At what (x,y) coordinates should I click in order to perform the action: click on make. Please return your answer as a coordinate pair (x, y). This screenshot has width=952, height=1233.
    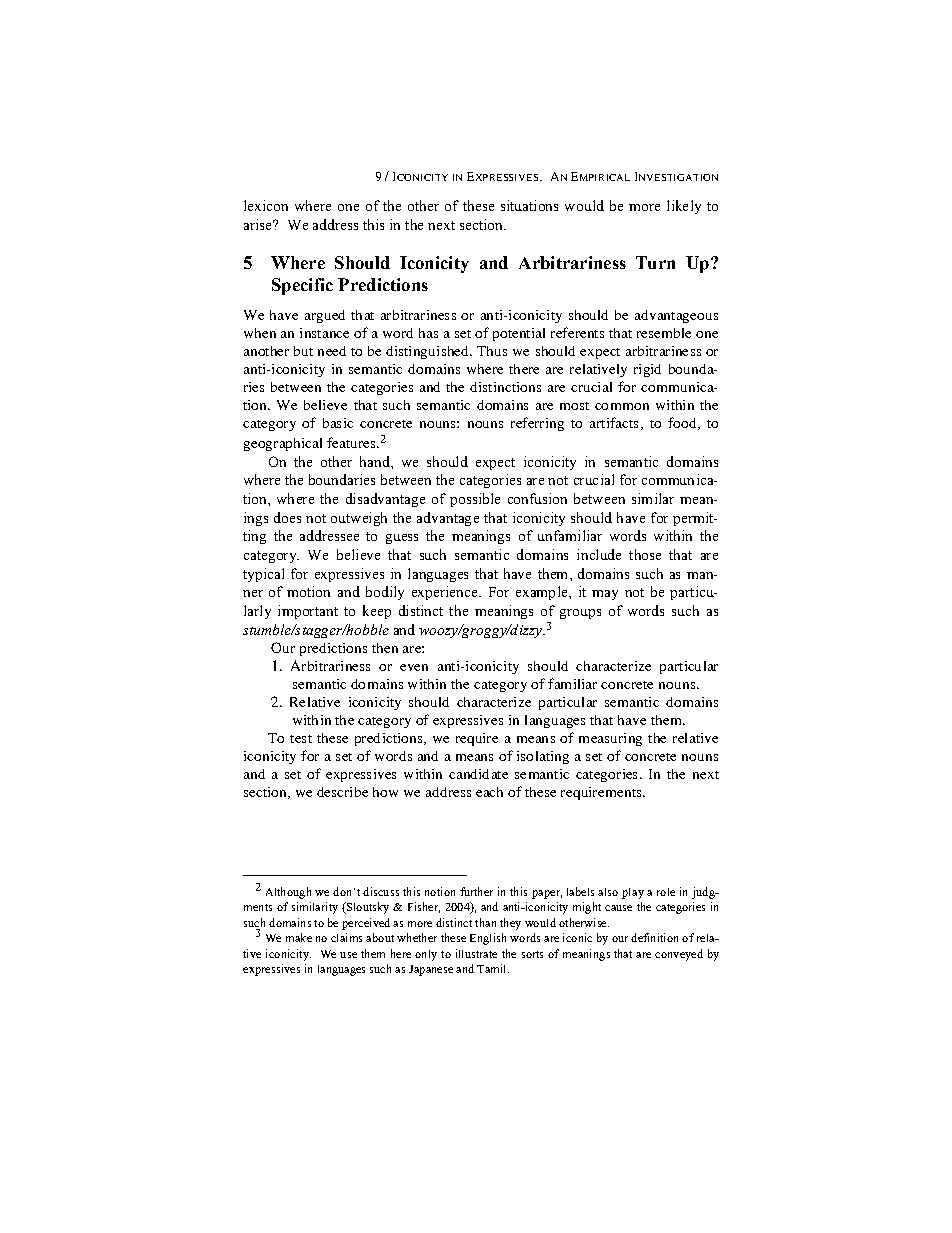
    Looking at the image, I should click on (299, 937).
